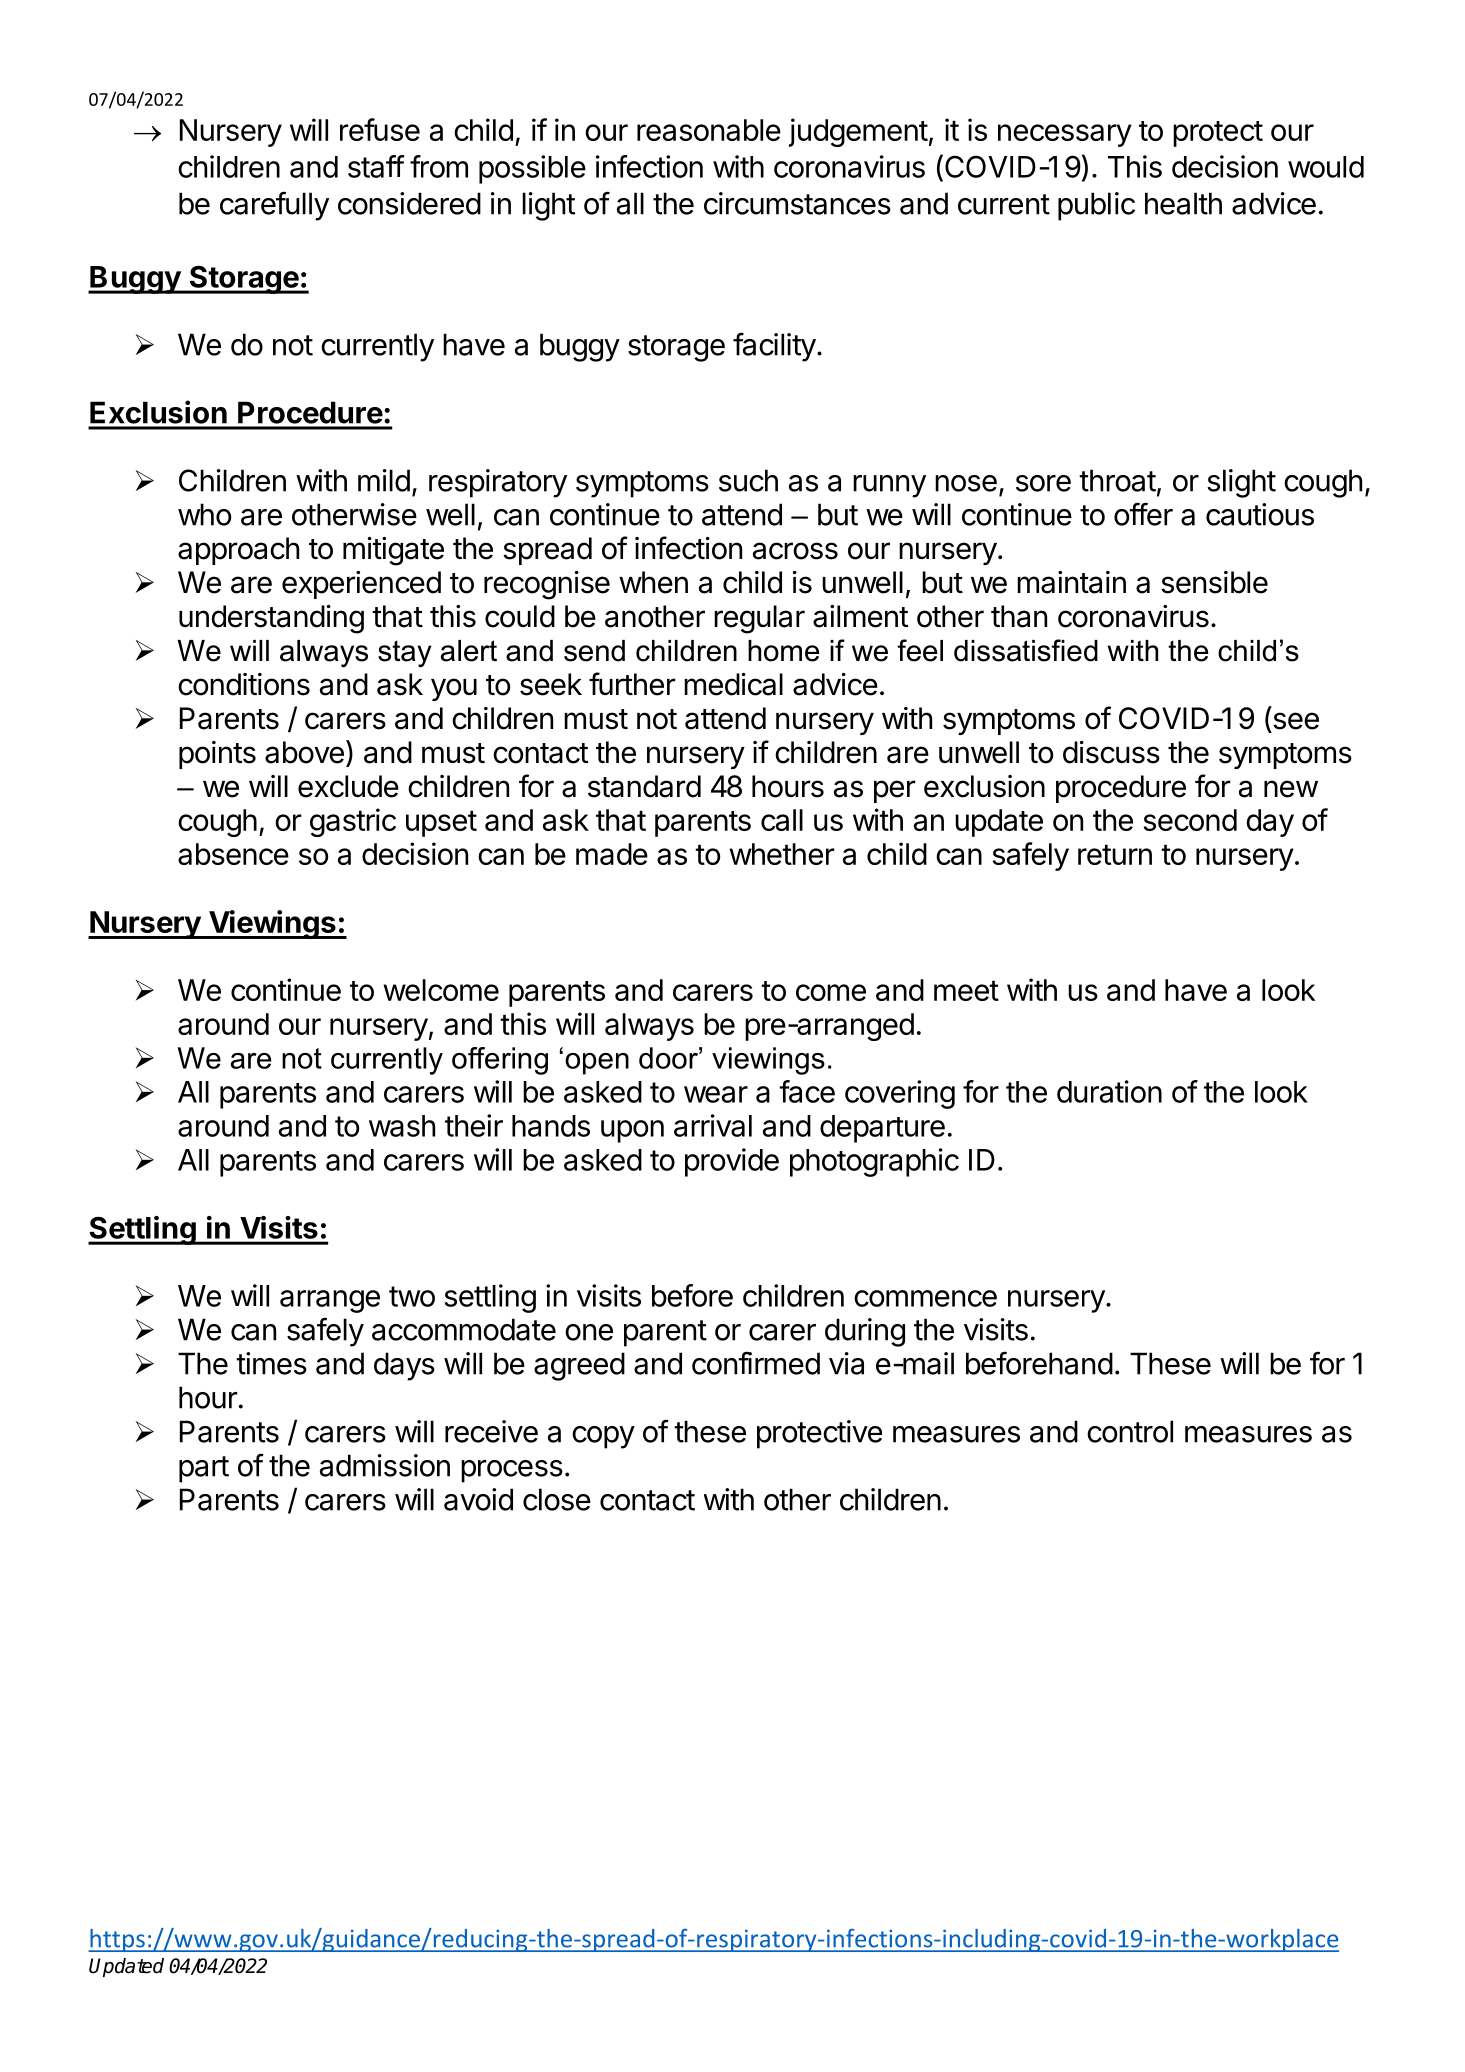 Image resolution: width=1465 pixels, height=2072 pixels. Describe the element at coordinates (756, 1363) in the image. I see `confirmed` at that location.
